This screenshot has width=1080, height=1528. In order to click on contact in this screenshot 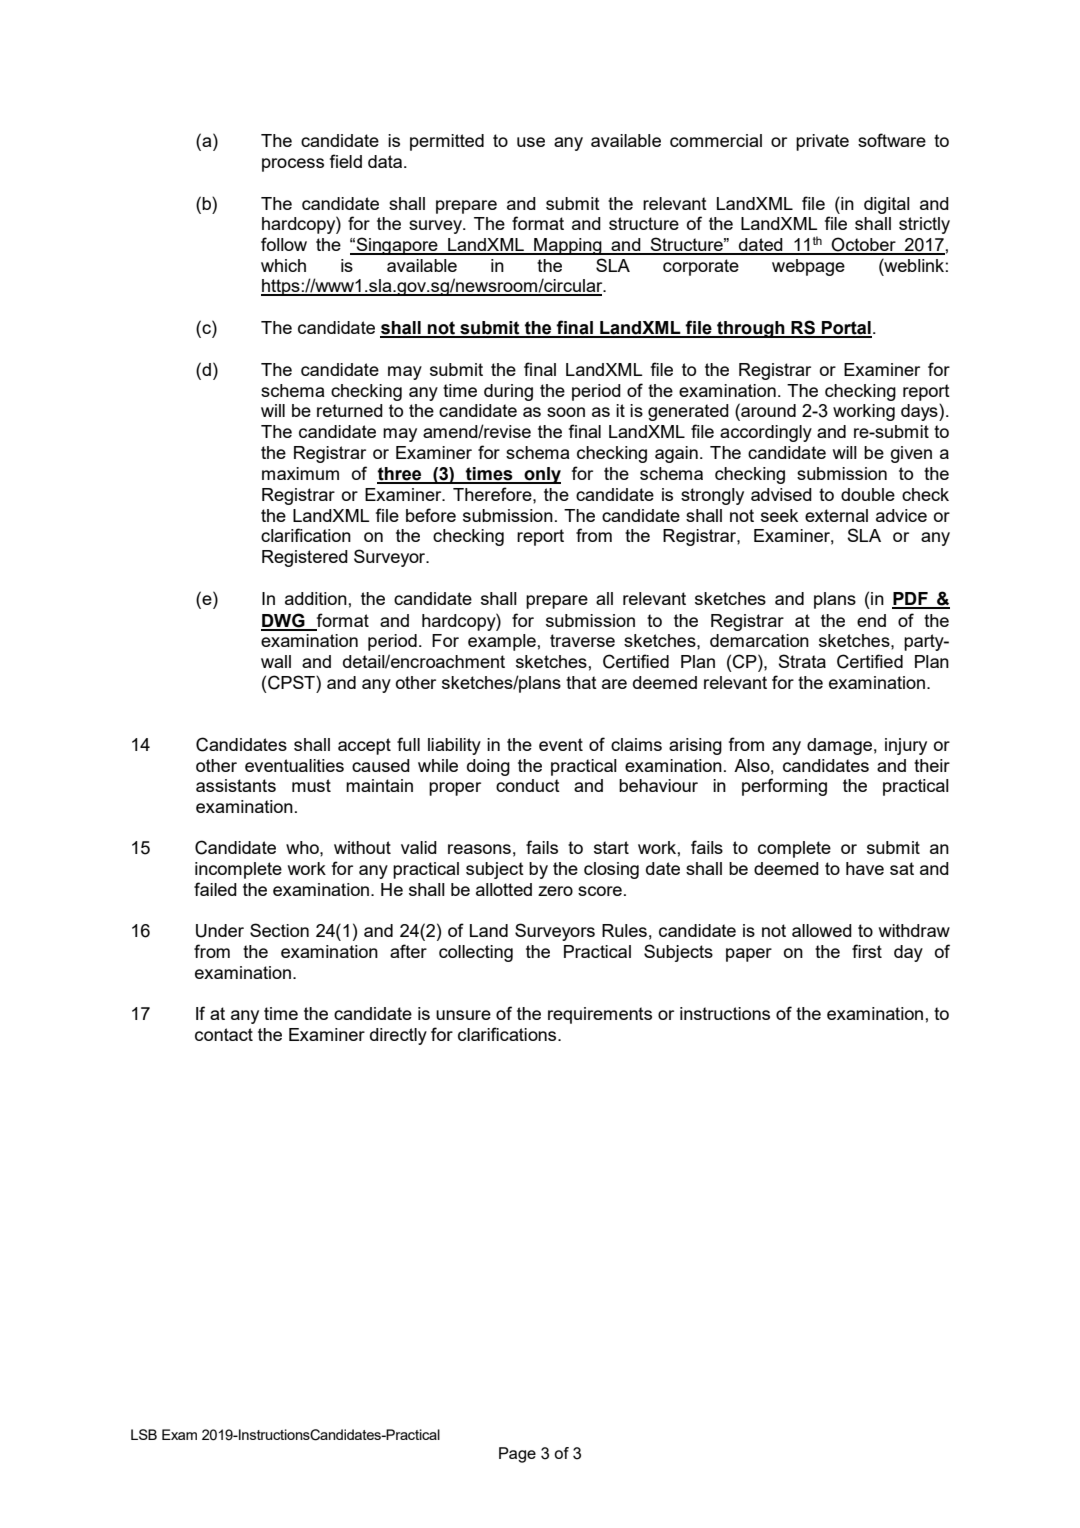, I will do `click(224, 1034)`.
